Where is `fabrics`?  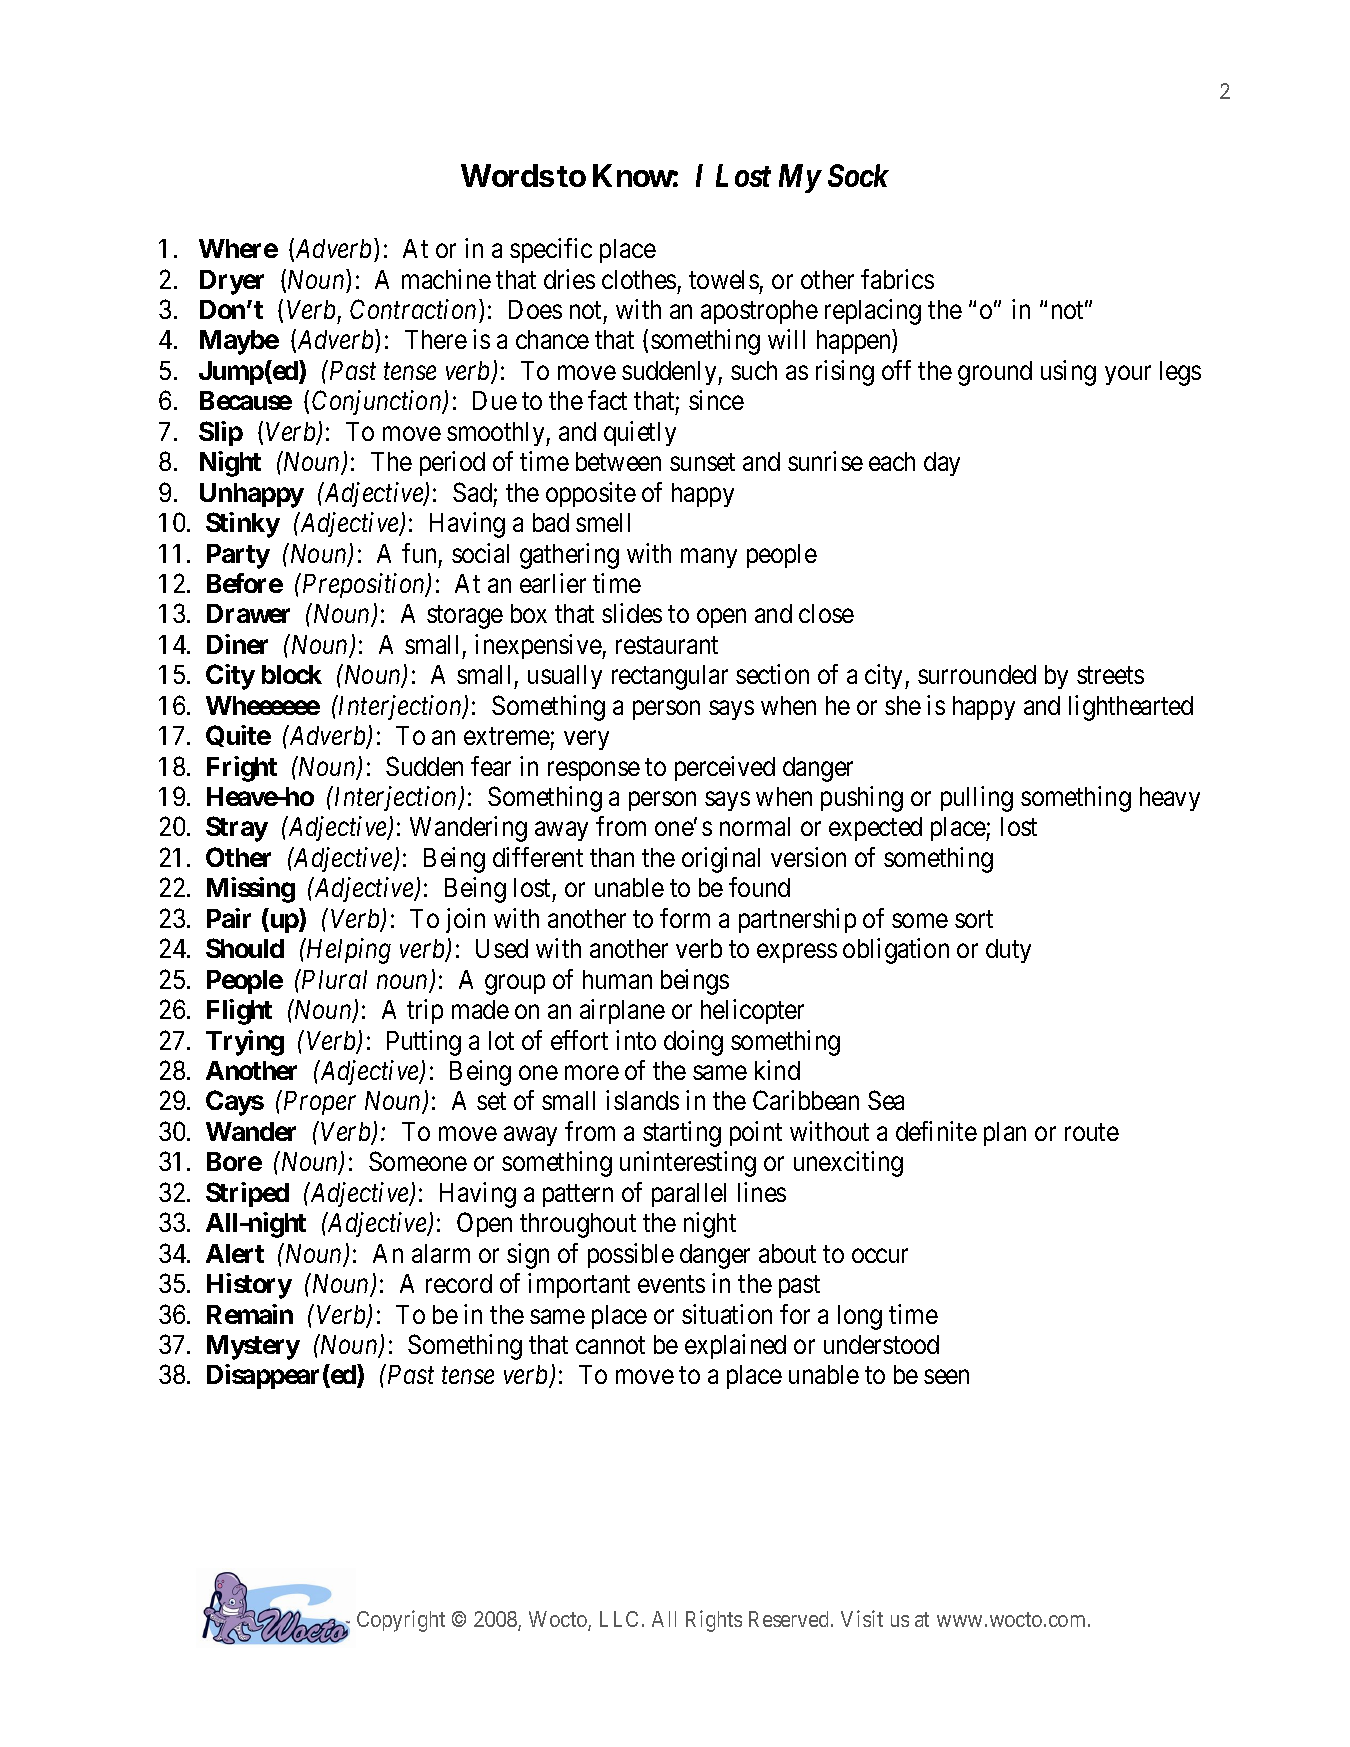 fabrics is located at coordinates (897, 279).
